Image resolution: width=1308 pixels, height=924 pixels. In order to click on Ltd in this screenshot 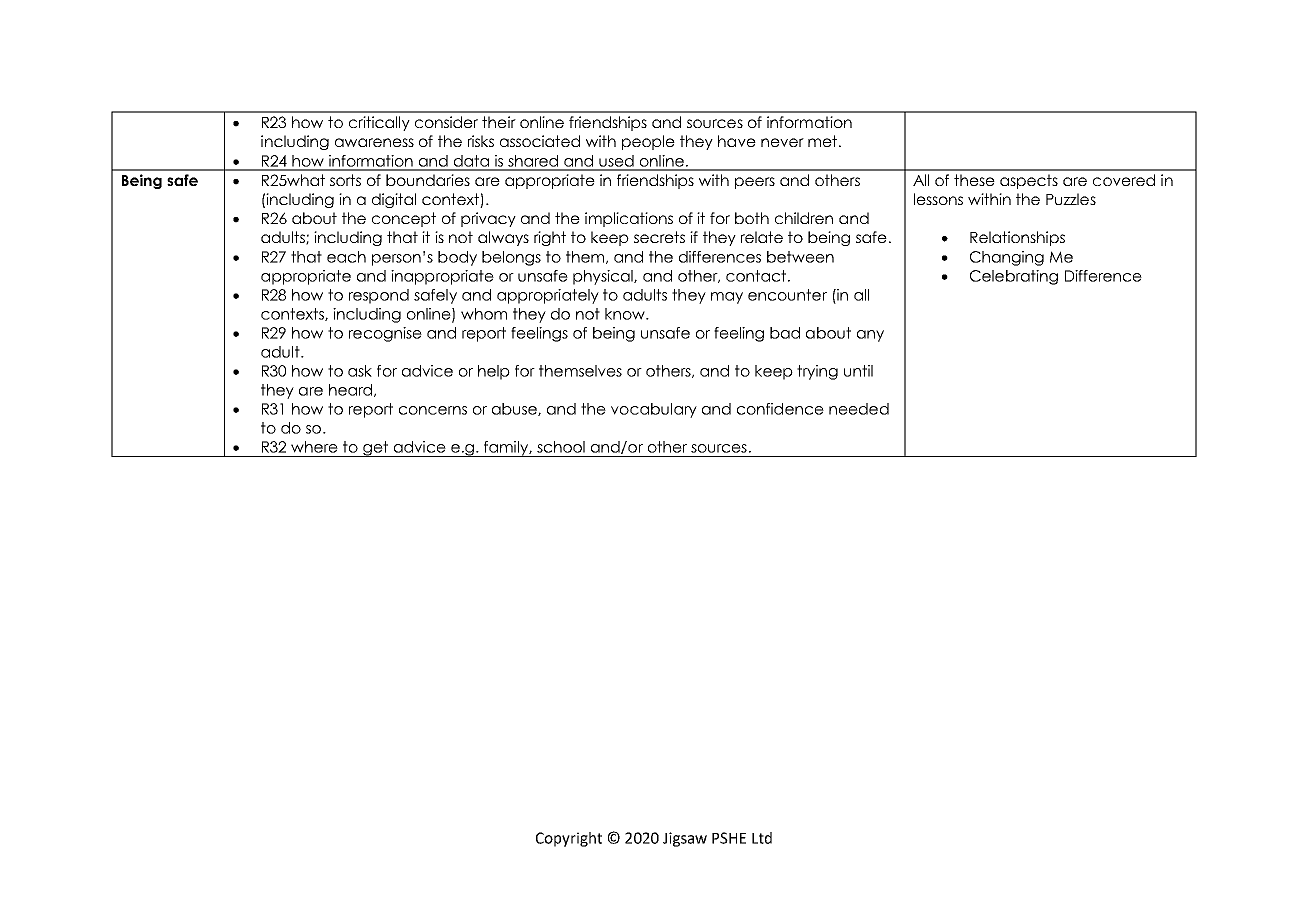, I will do `click(762, 838)`.
